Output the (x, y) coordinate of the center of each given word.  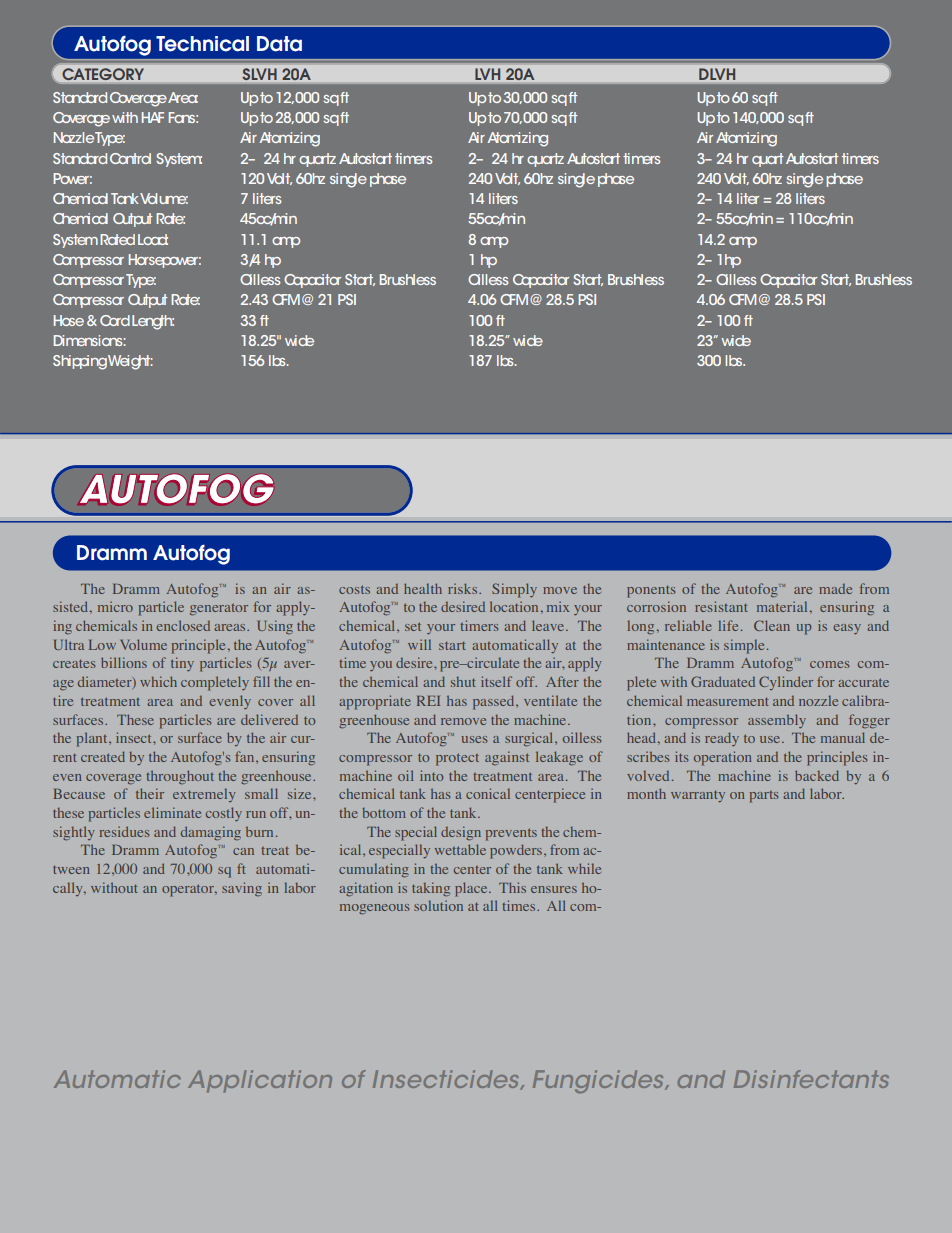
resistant (721, 606)
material (782, 606)
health (423, 588)
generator (219, 610)
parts (764, 797)
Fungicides (599, 1081)
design (461, 833)
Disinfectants (811, 1079)
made (835, 589)
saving (242, 889)
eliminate (172, 812)
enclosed (183, 625)
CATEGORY (103, 74)
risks (464, 588)
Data (279, 44)
